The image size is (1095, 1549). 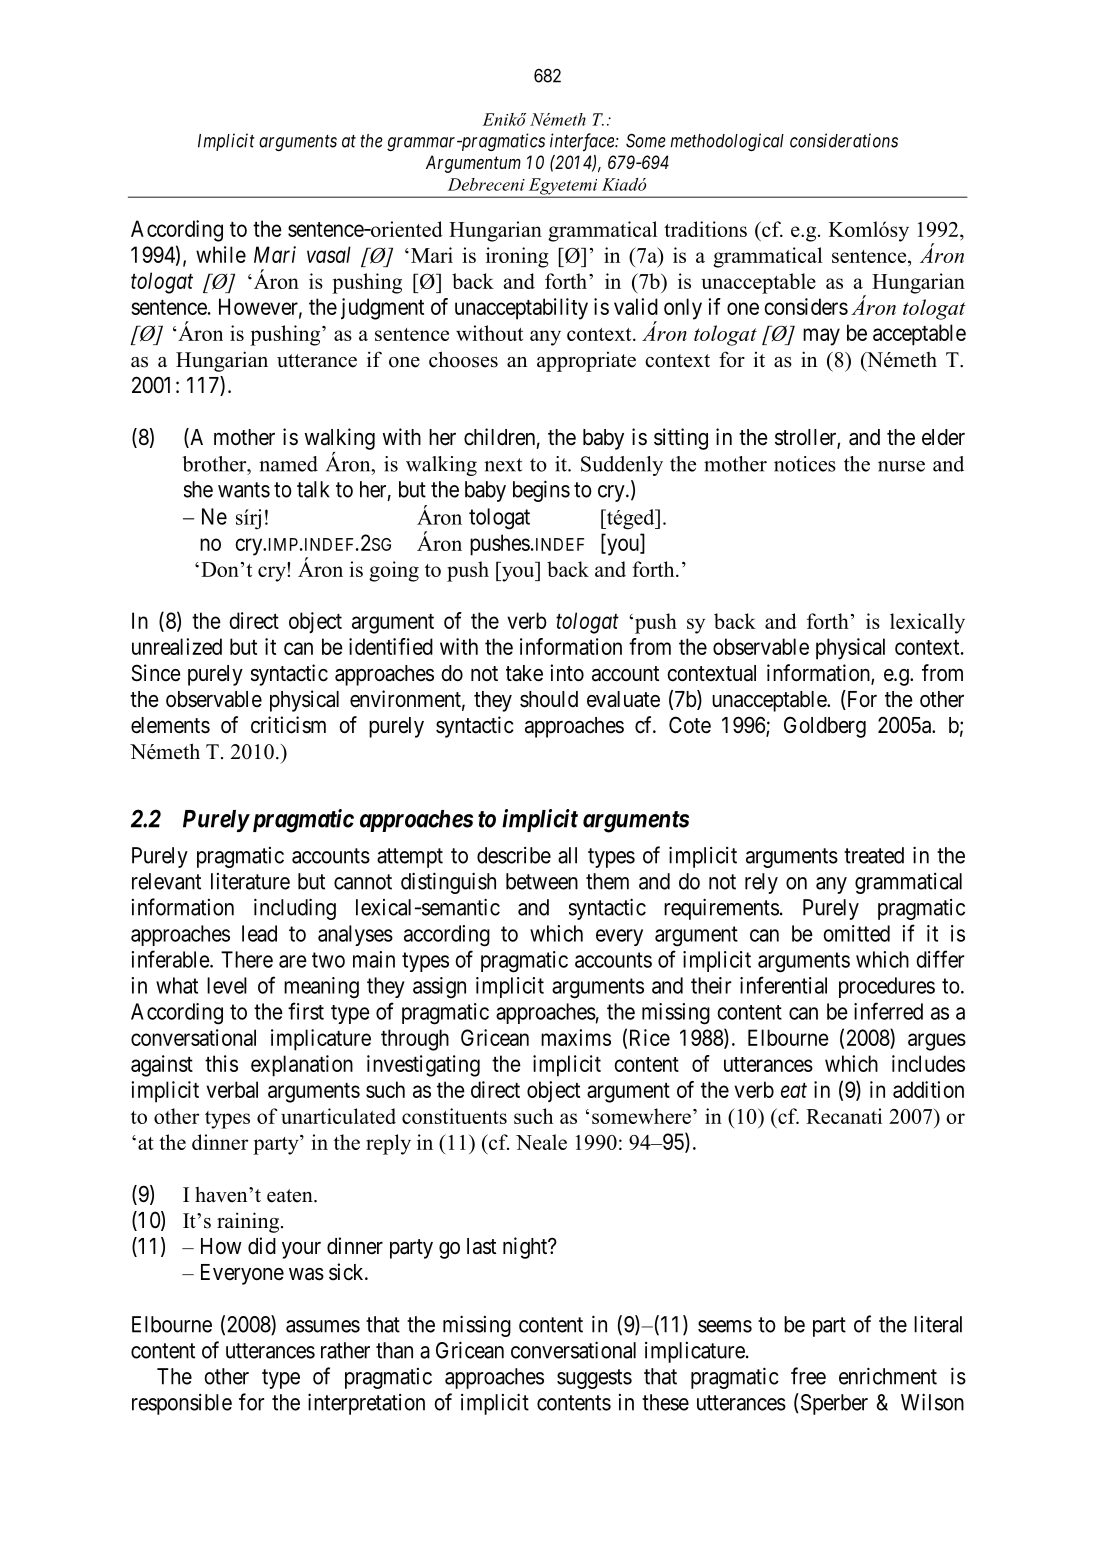 I want to click on should, so click(x=549, y=699).
